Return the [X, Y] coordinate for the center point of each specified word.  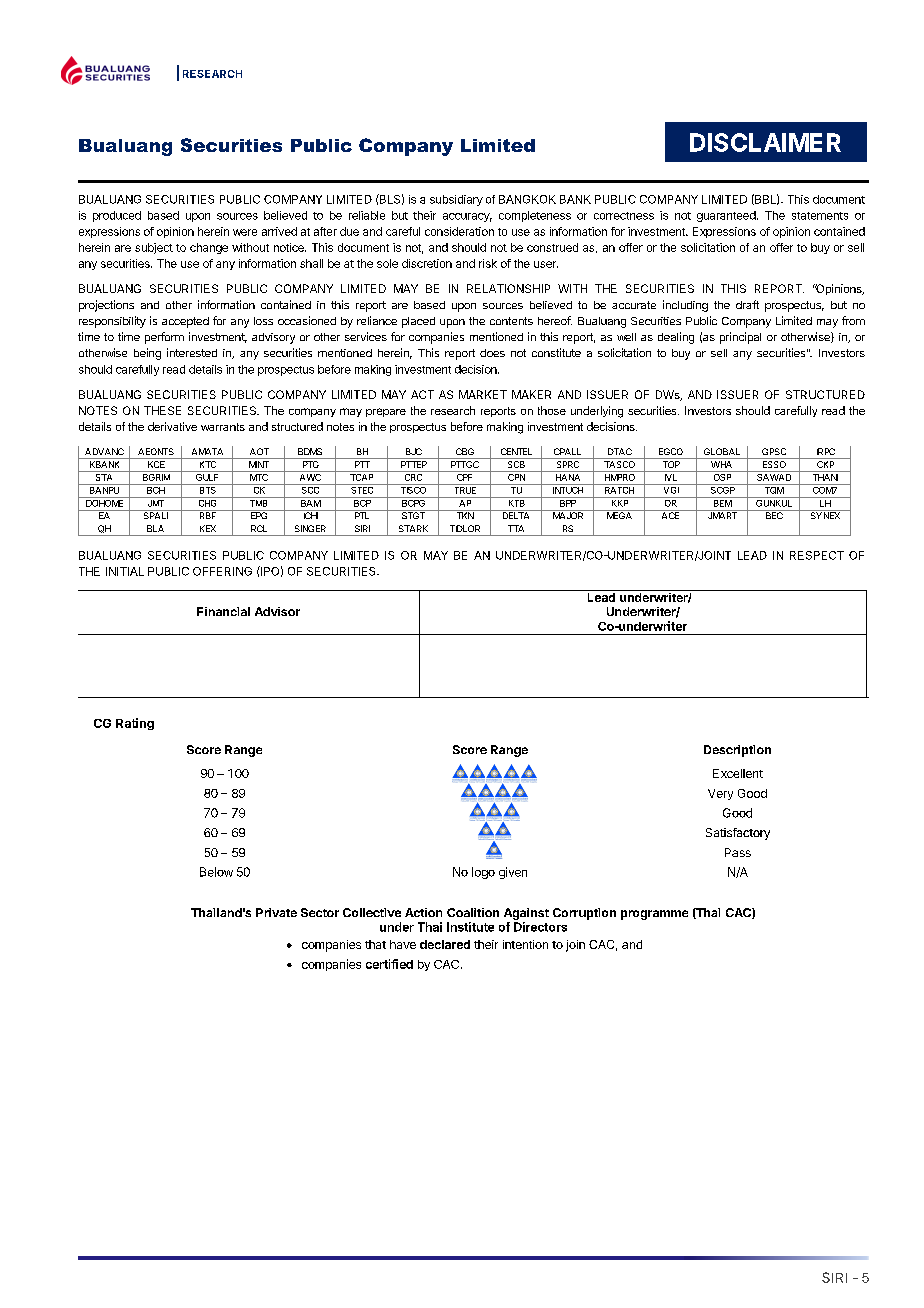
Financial [223, 611]
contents [511, 321]
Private [276, 912]
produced [117, 216]
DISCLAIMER [765, 142]
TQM [774, 489]
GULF [207, 476]
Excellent [738, 773]
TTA [516, 528]
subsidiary [456, 200]
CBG [465, 451]
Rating [135, 724]
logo [483, 873]
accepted [185, 322]
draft [747, 304]
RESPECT [817, 555]
